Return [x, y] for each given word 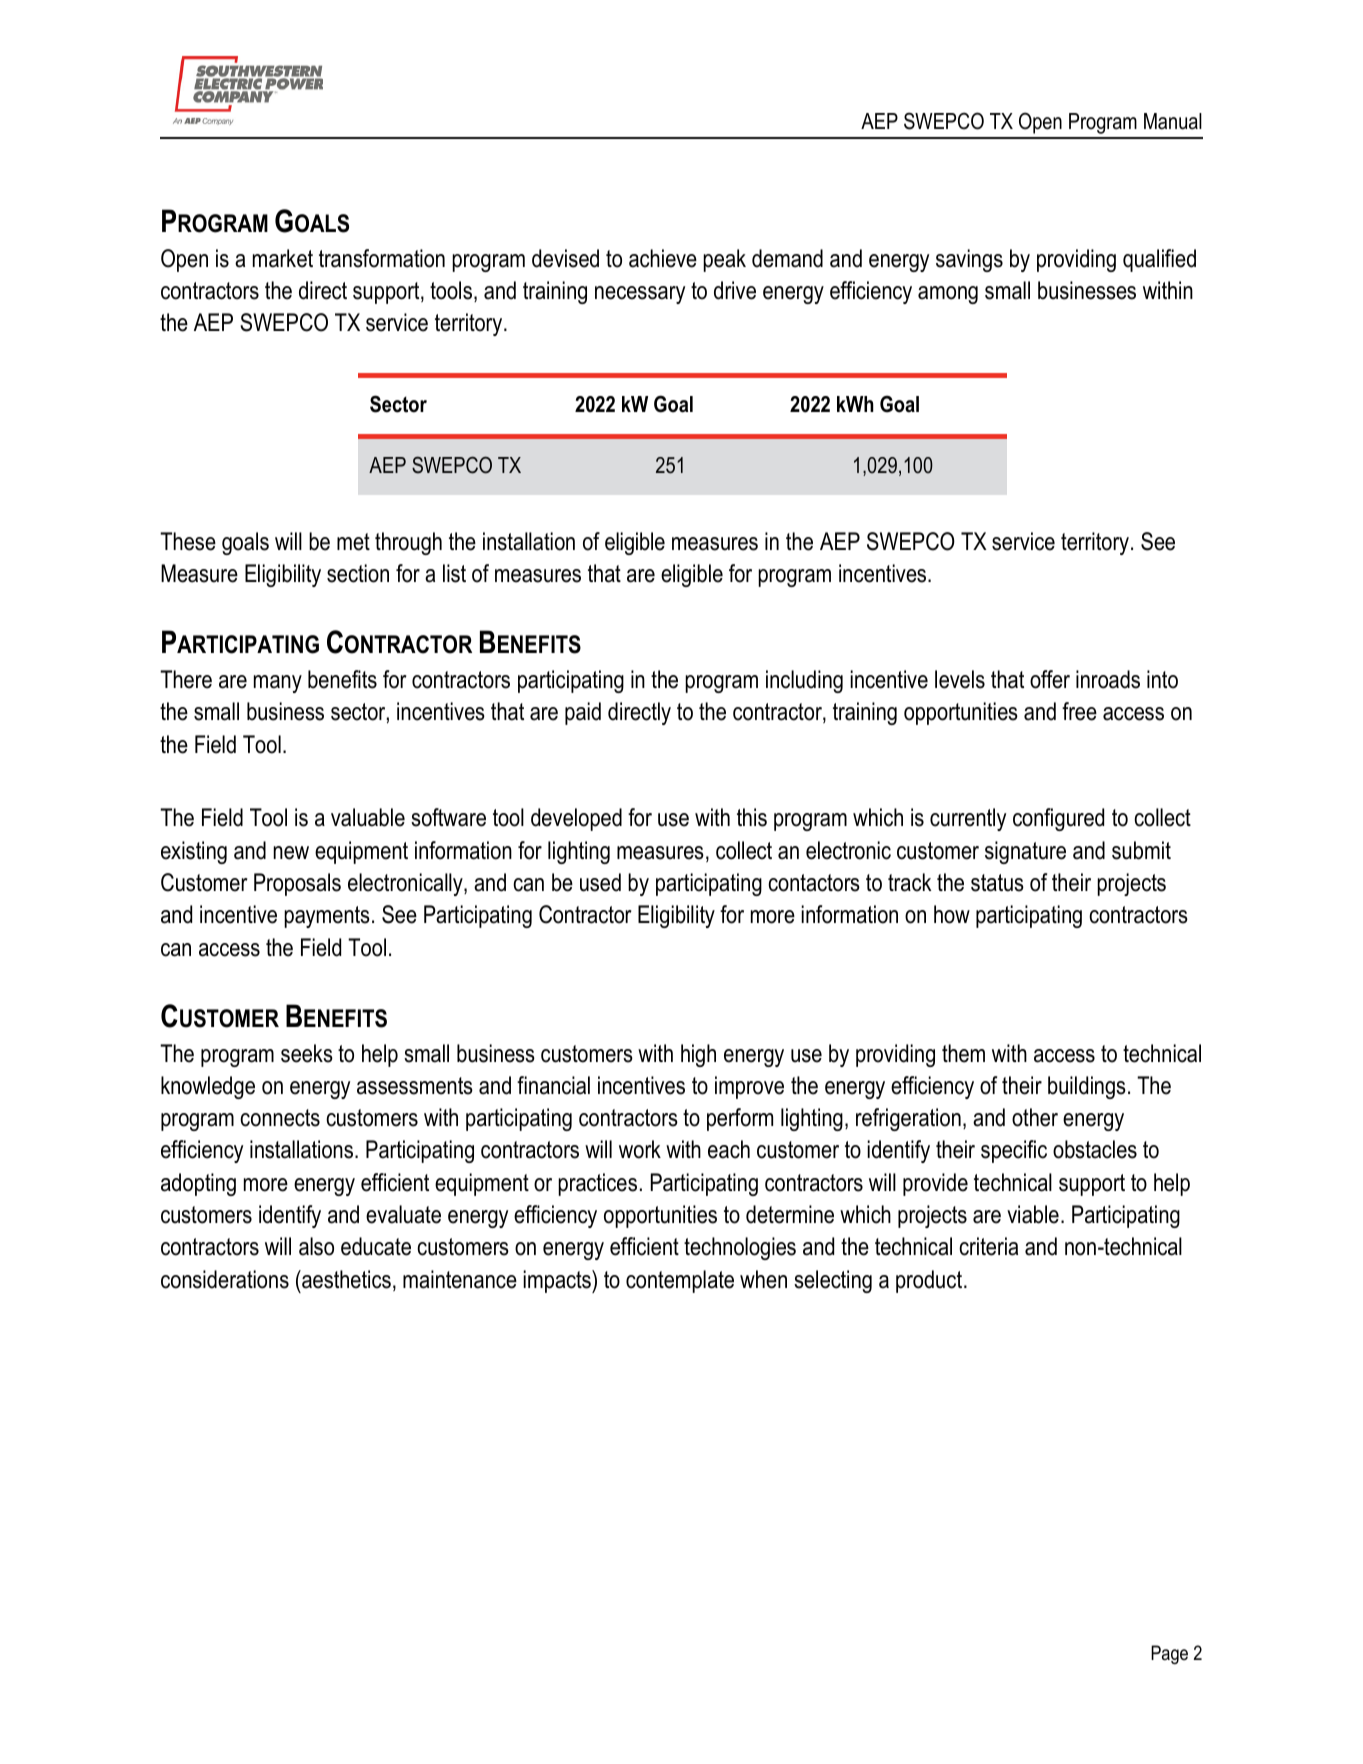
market [283, 258]
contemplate [680, 1281]
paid [583, 713]
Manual [1173, 121]
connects [280, 1118]
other [1035, 1117]
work [640, 1149]
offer [1050, 679]
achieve [663, 258]
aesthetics [345, 1279]
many [278, 684]
